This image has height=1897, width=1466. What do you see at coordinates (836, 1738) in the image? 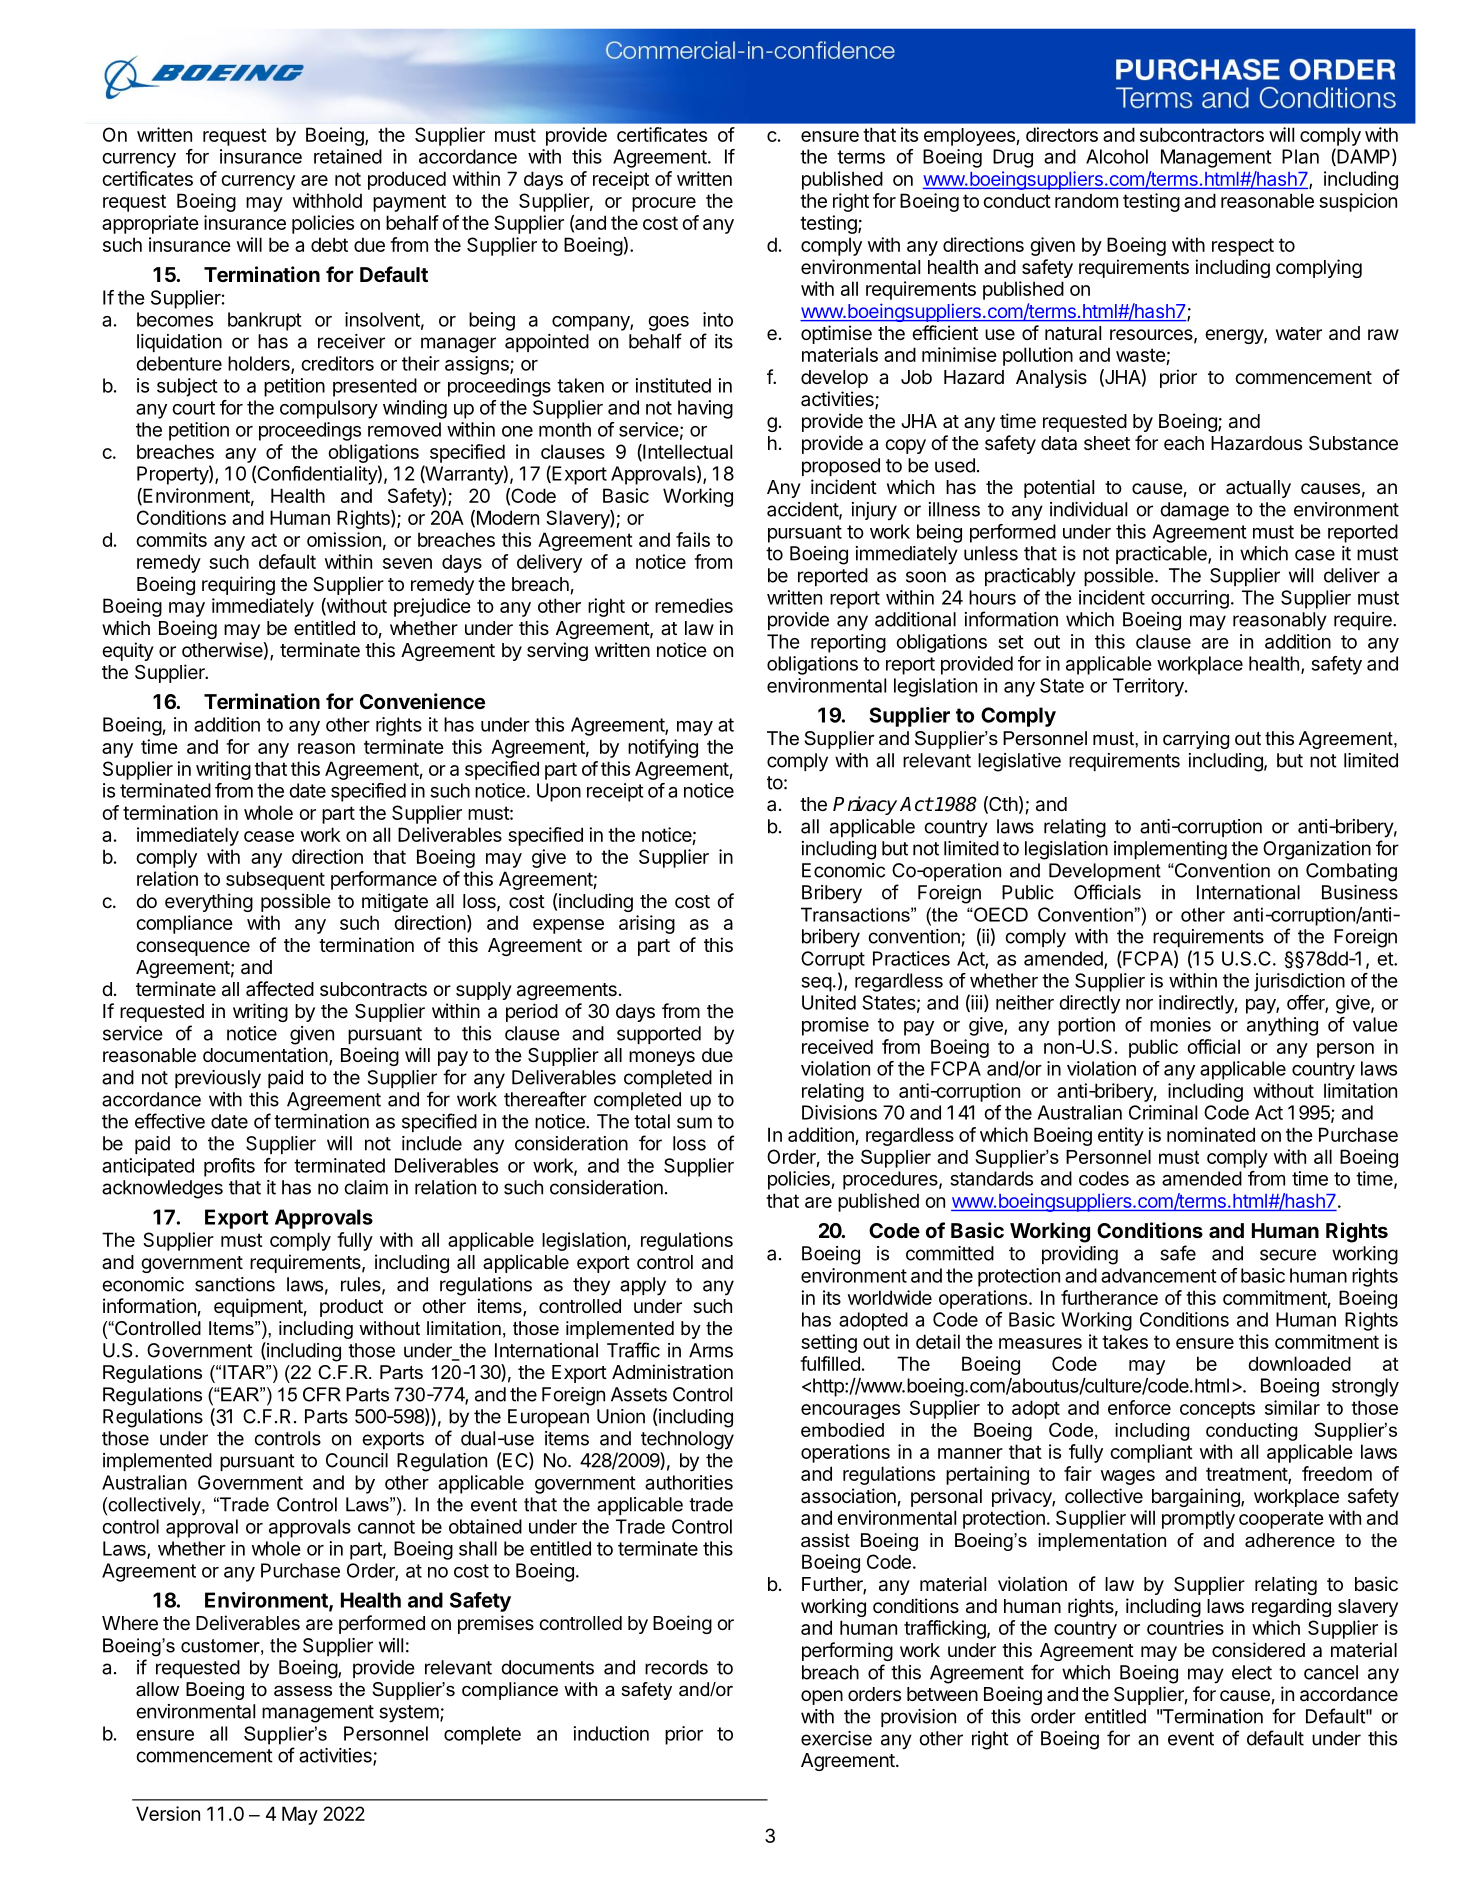
I see `exercise` at bounding box center [836, 1738].
